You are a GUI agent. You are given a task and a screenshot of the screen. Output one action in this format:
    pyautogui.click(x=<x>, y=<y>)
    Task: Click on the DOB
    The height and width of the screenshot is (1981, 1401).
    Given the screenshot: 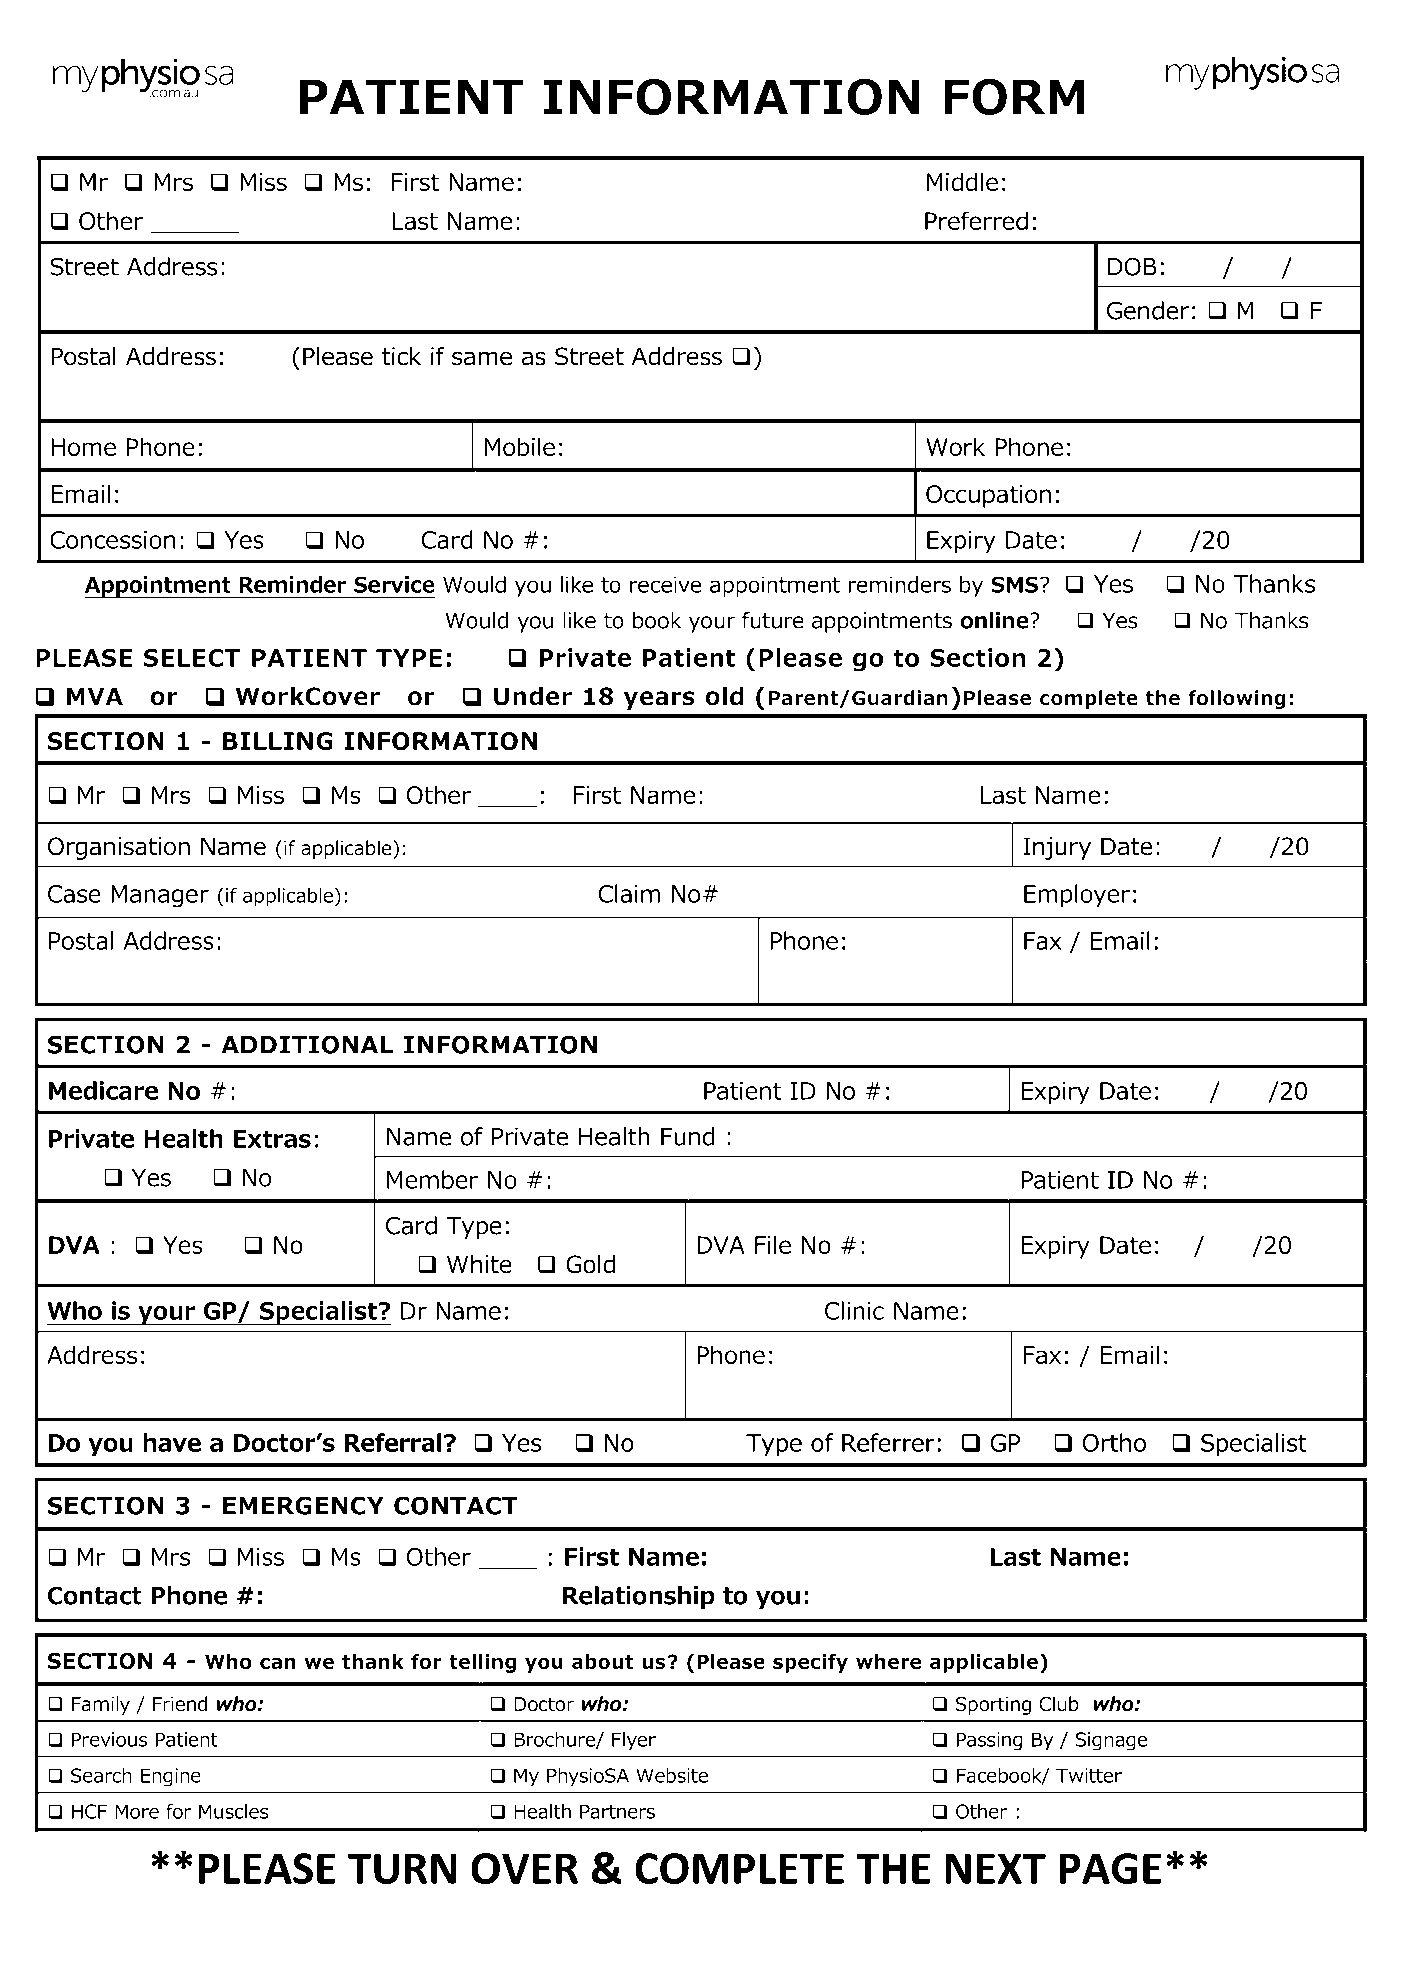 What is the action you would take?
    pyautogui.click(x=1132, y=266)
